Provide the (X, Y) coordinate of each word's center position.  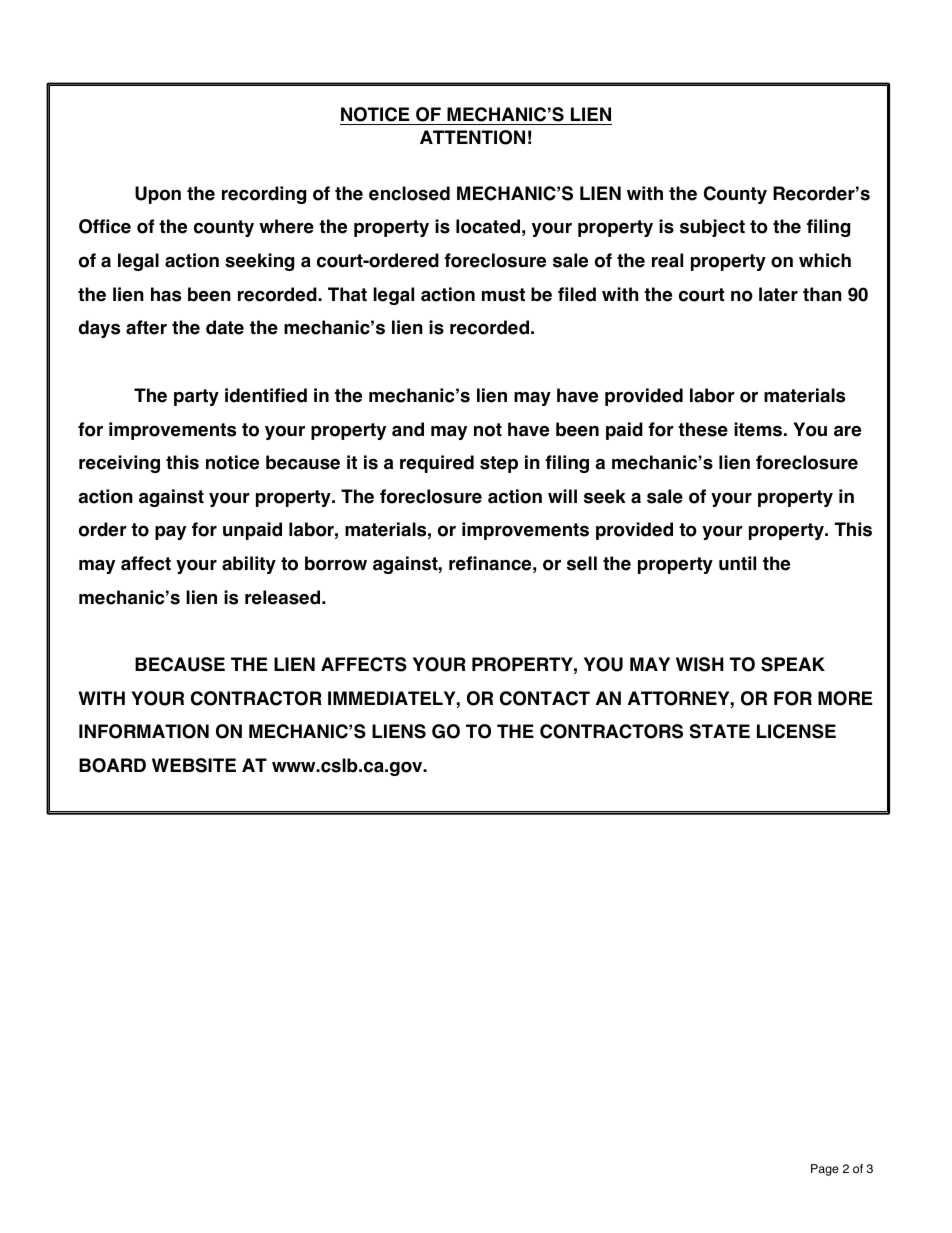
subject (712, 228)
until (737, 563)
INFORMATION (144, 731)
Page (825, 1170)
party (196, 397)
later (778, 294)
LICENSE (796, 731)
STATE (720, 731)
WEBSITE (194, 765)
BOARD (112, 765)
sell (582, 563)
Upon (158, 195)
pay (170, 533)
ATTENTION (472, 137)
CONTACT (545, 698)
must (503, 295)
